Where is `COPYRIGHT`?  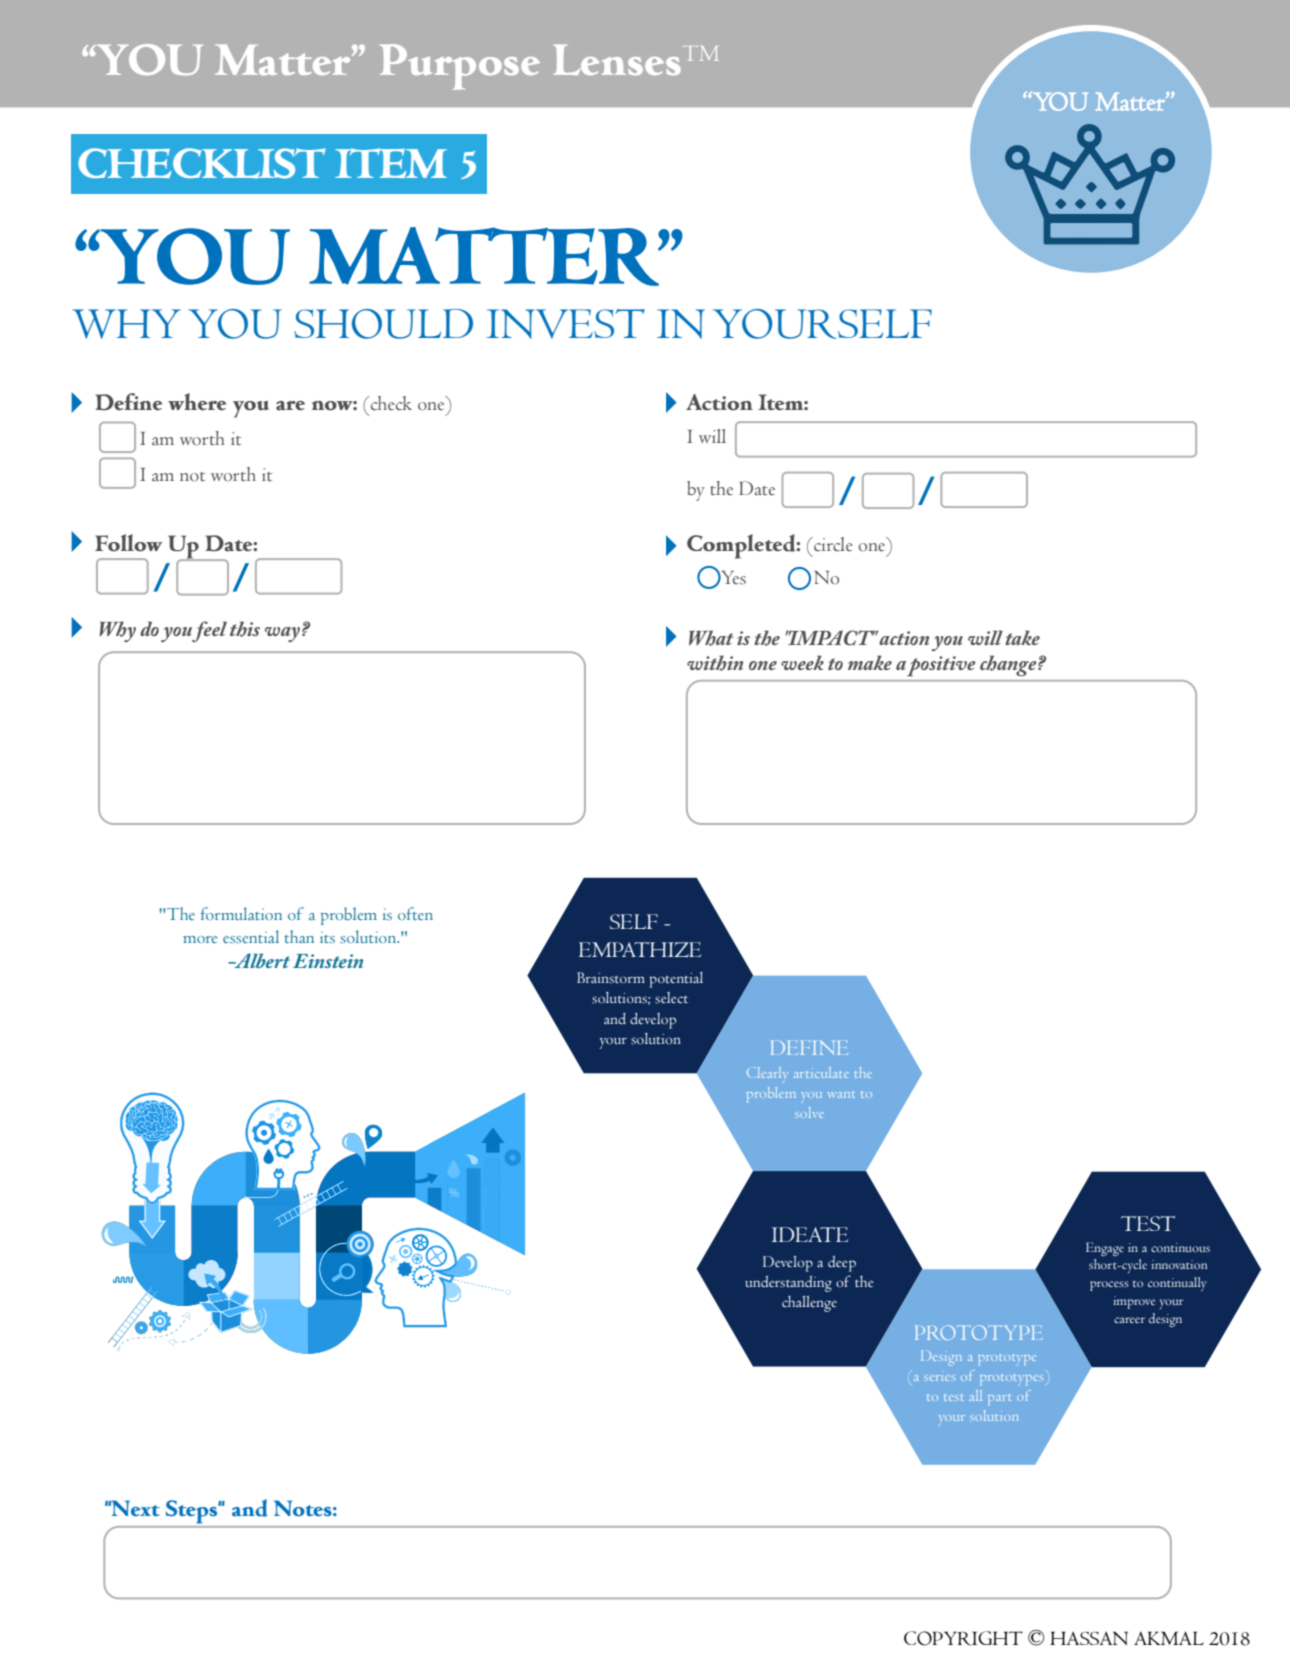
COPYRIGHT is located at coordinates (963, 1638).
